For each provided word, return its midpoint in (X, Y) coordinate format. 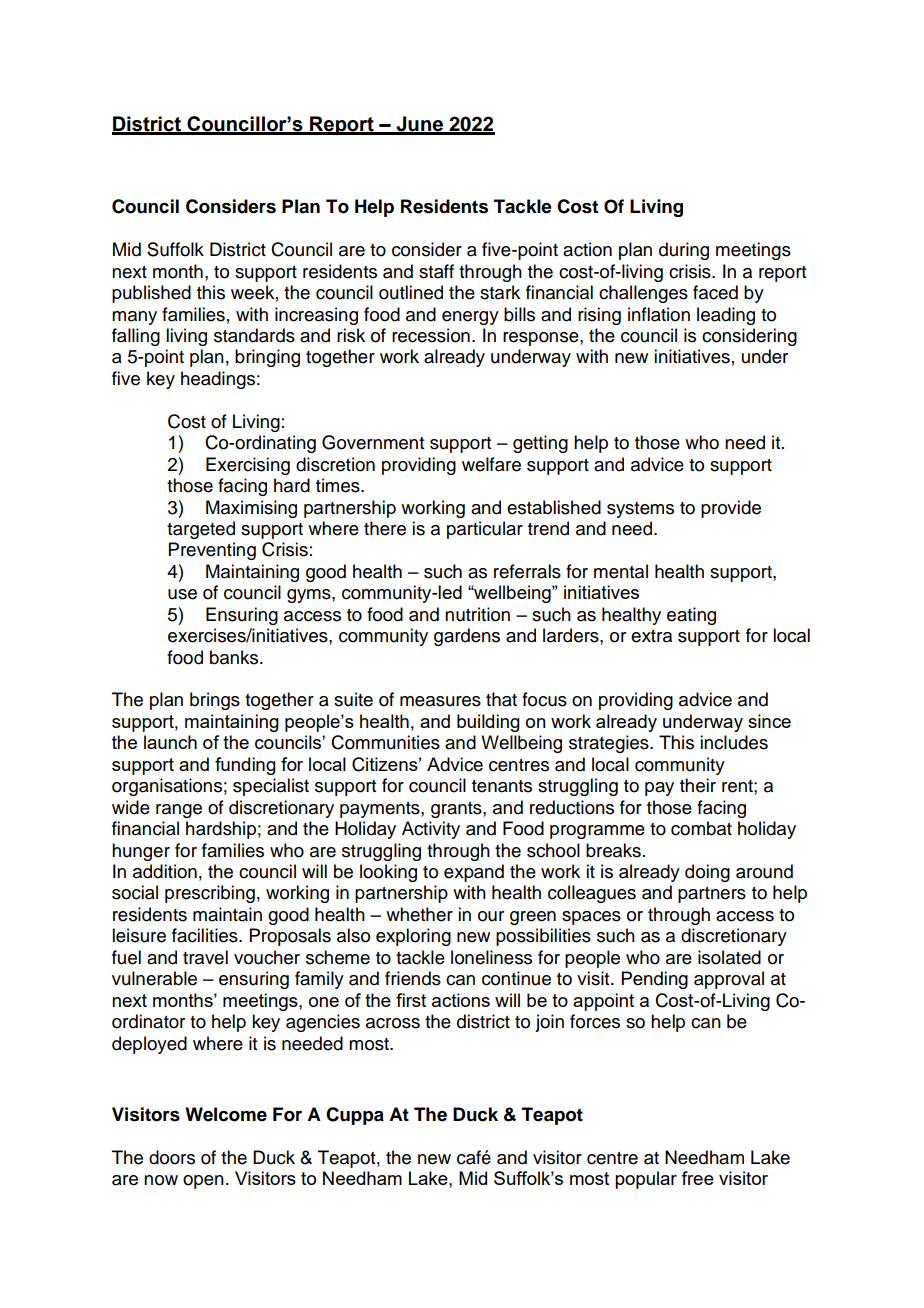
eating (691, 616)
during (684, 251)
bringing (267, 358)
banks (235, 657)
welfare (491, 464)
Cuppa (355, 1116)
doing (707, 873)
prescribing (210, 894)
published (151, 294)
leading (726, 316)
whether (419, 914)
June (419, 125)
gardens (467, 637)
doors (172, 1157)
